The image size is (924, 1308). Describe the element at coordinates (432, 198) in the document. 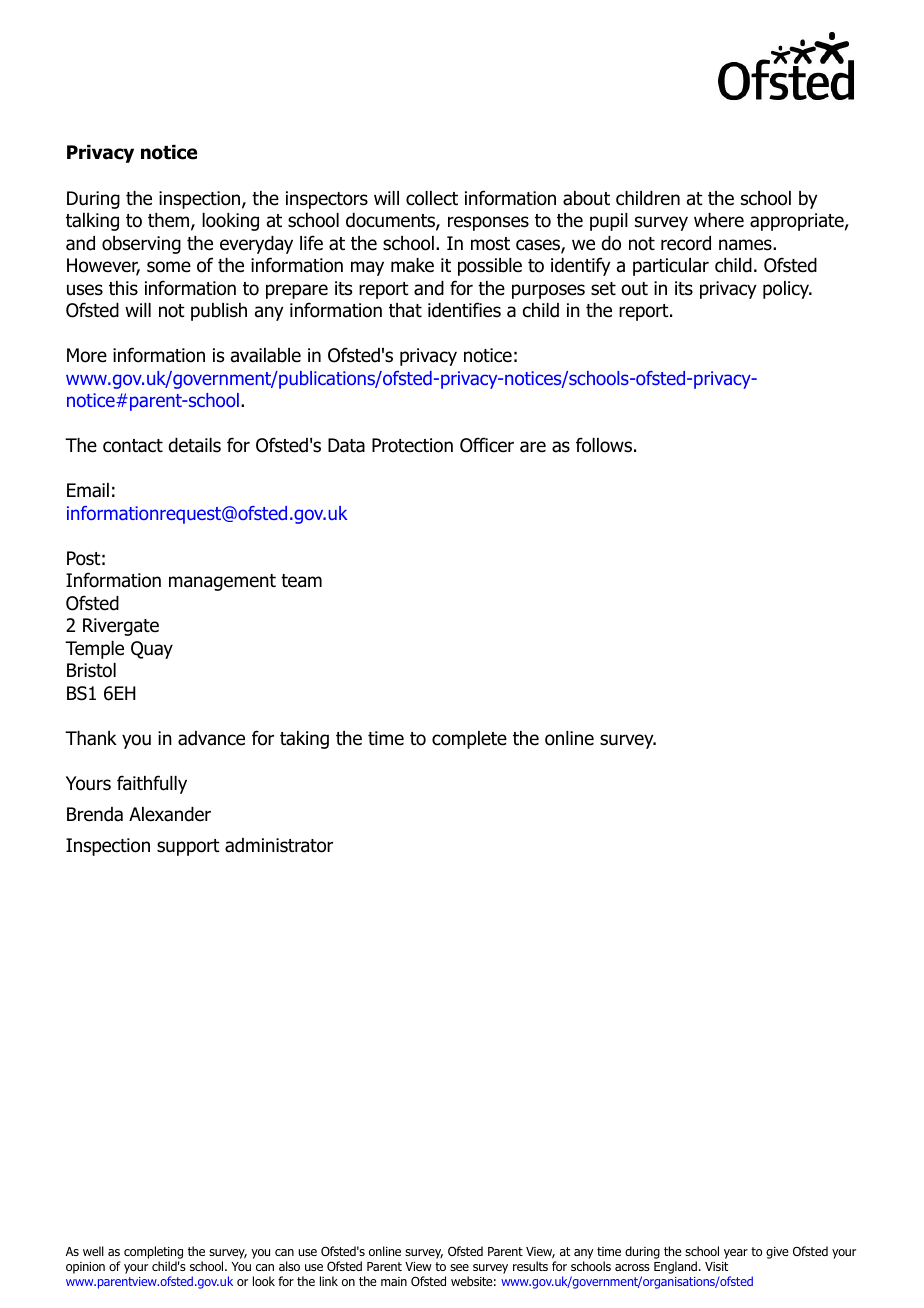

I see `collect` at that location.
